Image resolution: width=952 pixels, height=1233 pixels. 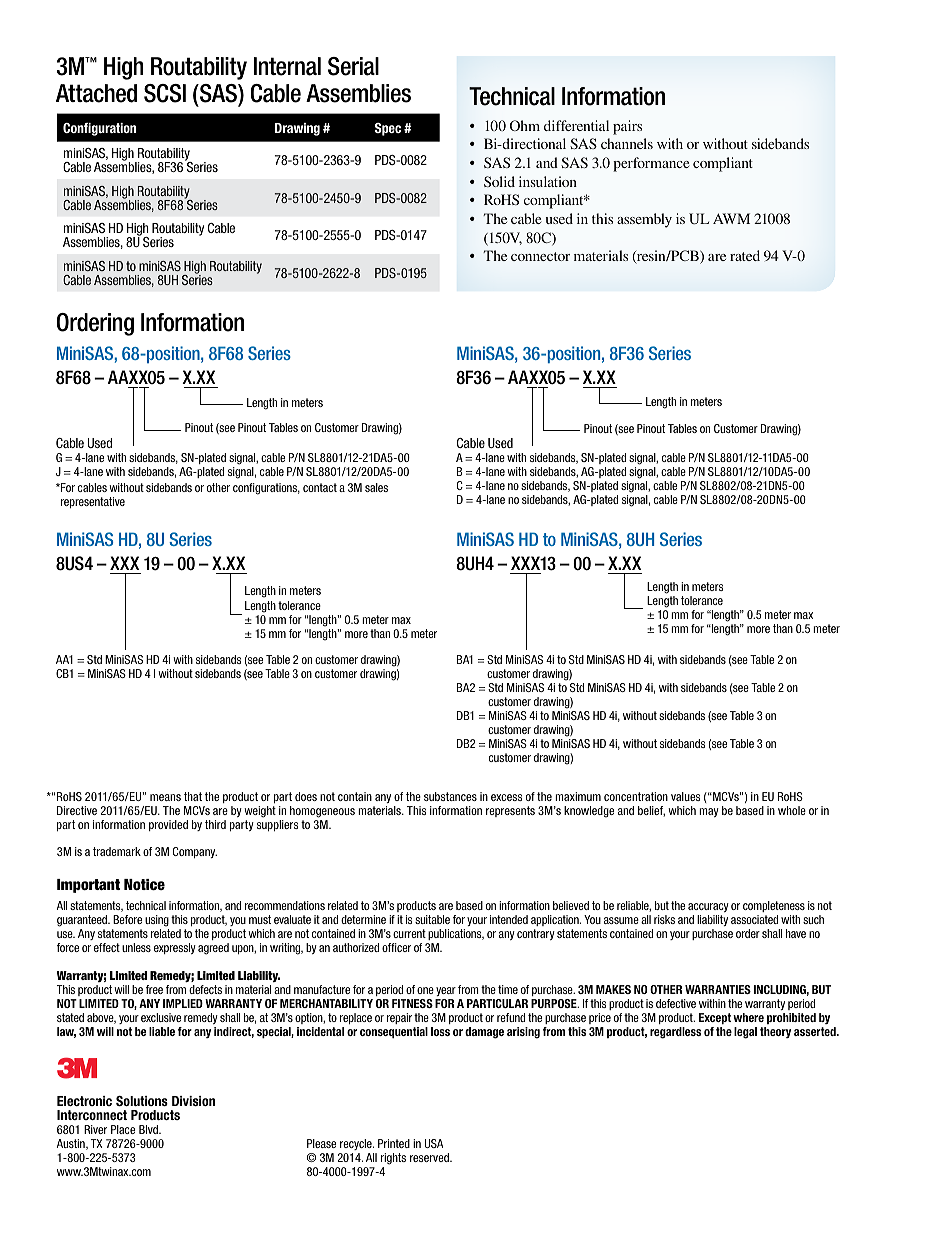 I want to click on SCSI, so click(x=165, y=93).
